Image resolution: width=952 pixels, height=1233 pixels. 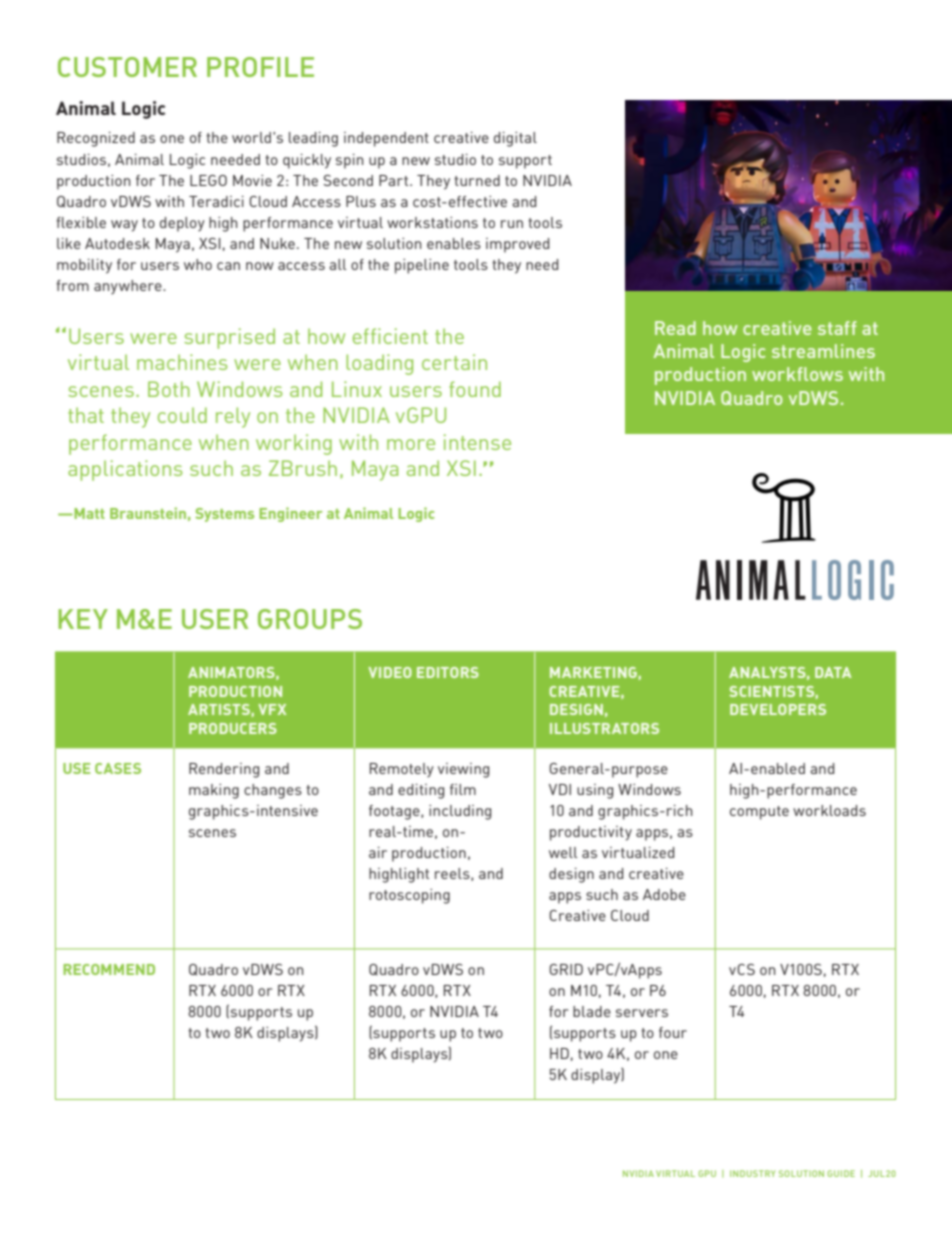 I want to click on EDITORS, so click(x=448, y=672).
